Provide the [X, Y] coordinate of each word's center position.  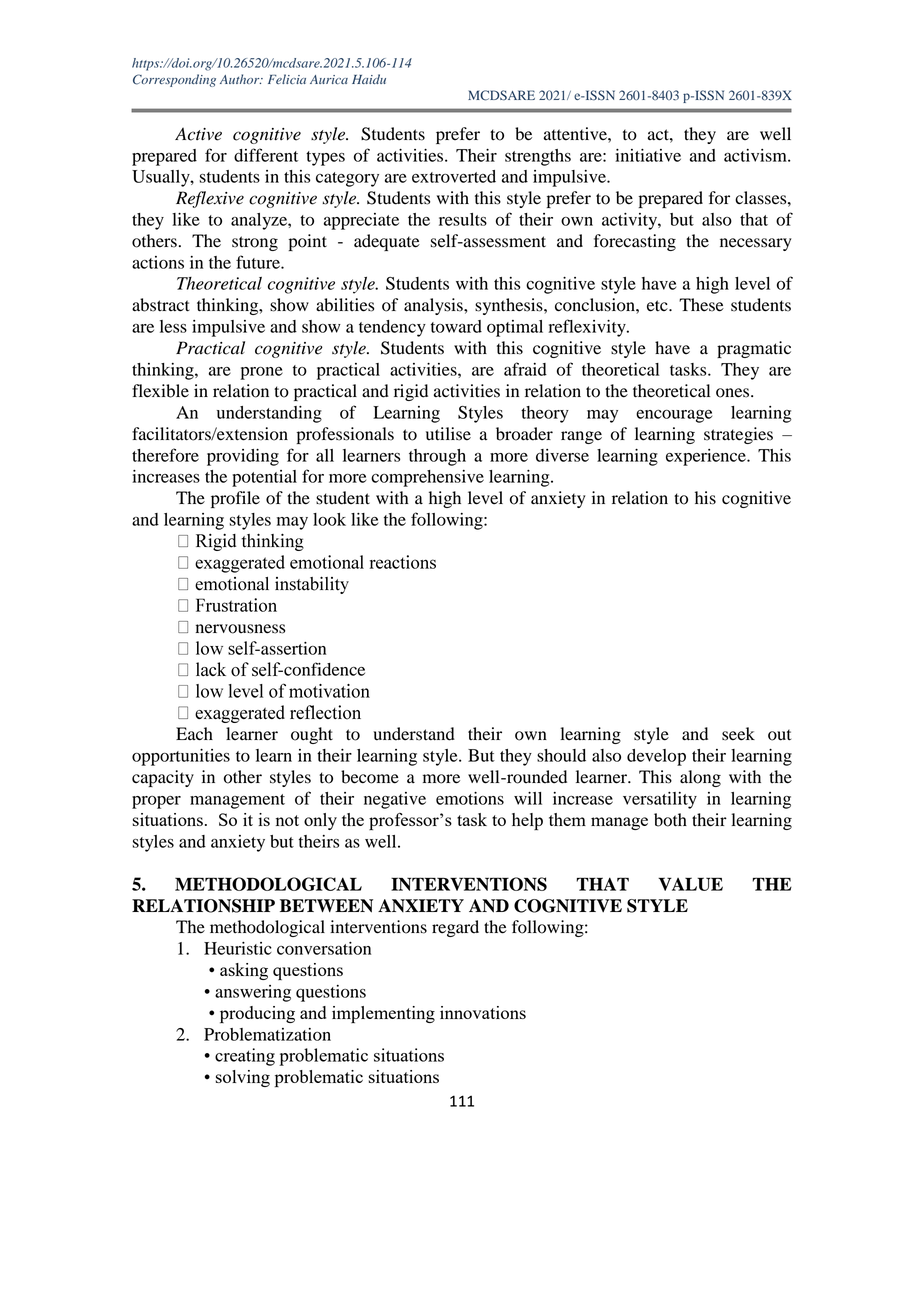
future [259, 262]
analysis [434, 306]
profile [235, 499]
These [701, 305]
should [561, 755]
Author [241, 79]
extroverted [454, 176]
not [287, 820]
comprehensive [427, 478]
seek [738, 734]
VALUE [690, 884]
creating [245, 1057]
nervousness [240, 629]
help [527, 821]
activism [756, 155]
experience [707, 457]
